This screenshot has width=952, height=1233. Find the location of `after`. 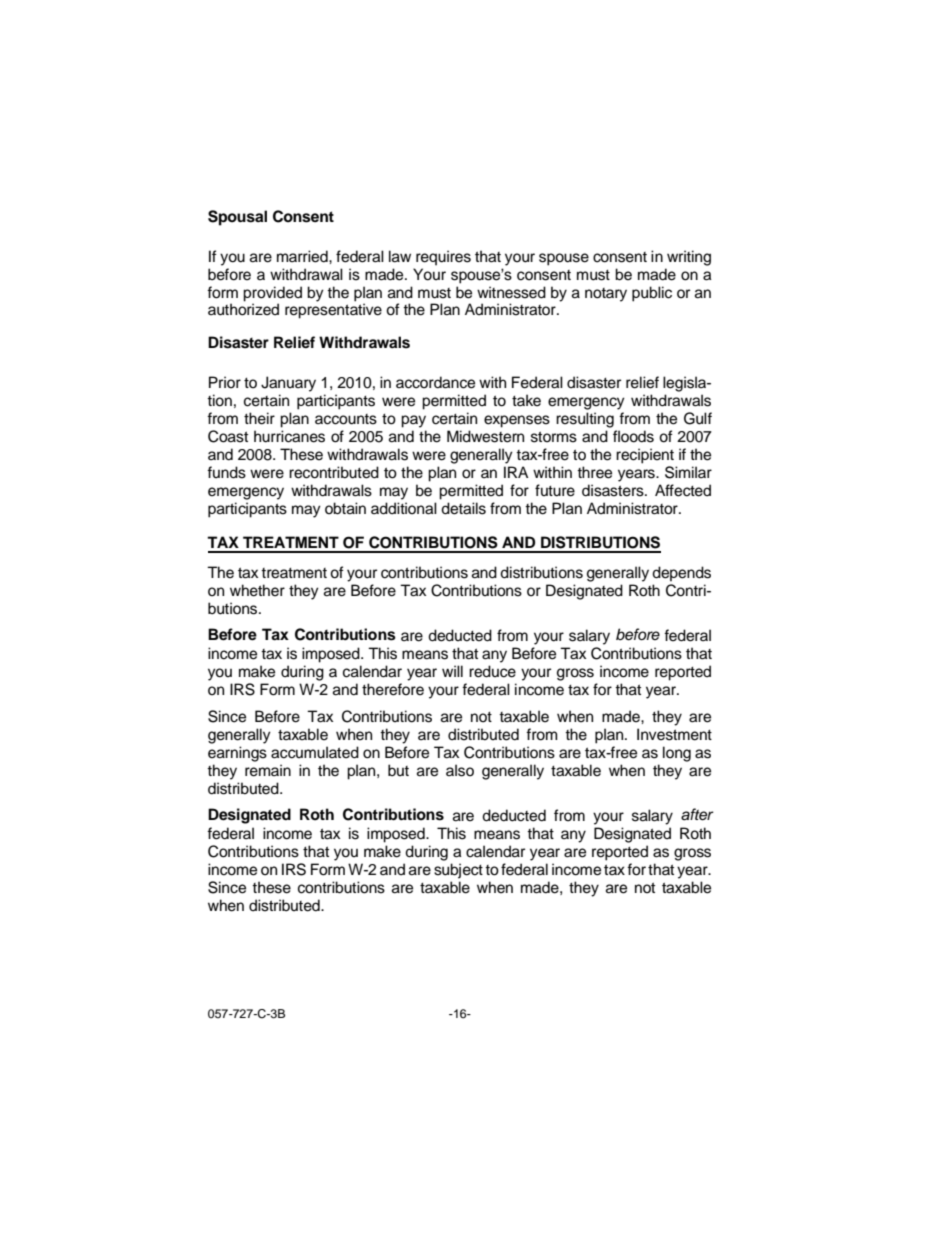

after is located at coordinates (697, 814).
